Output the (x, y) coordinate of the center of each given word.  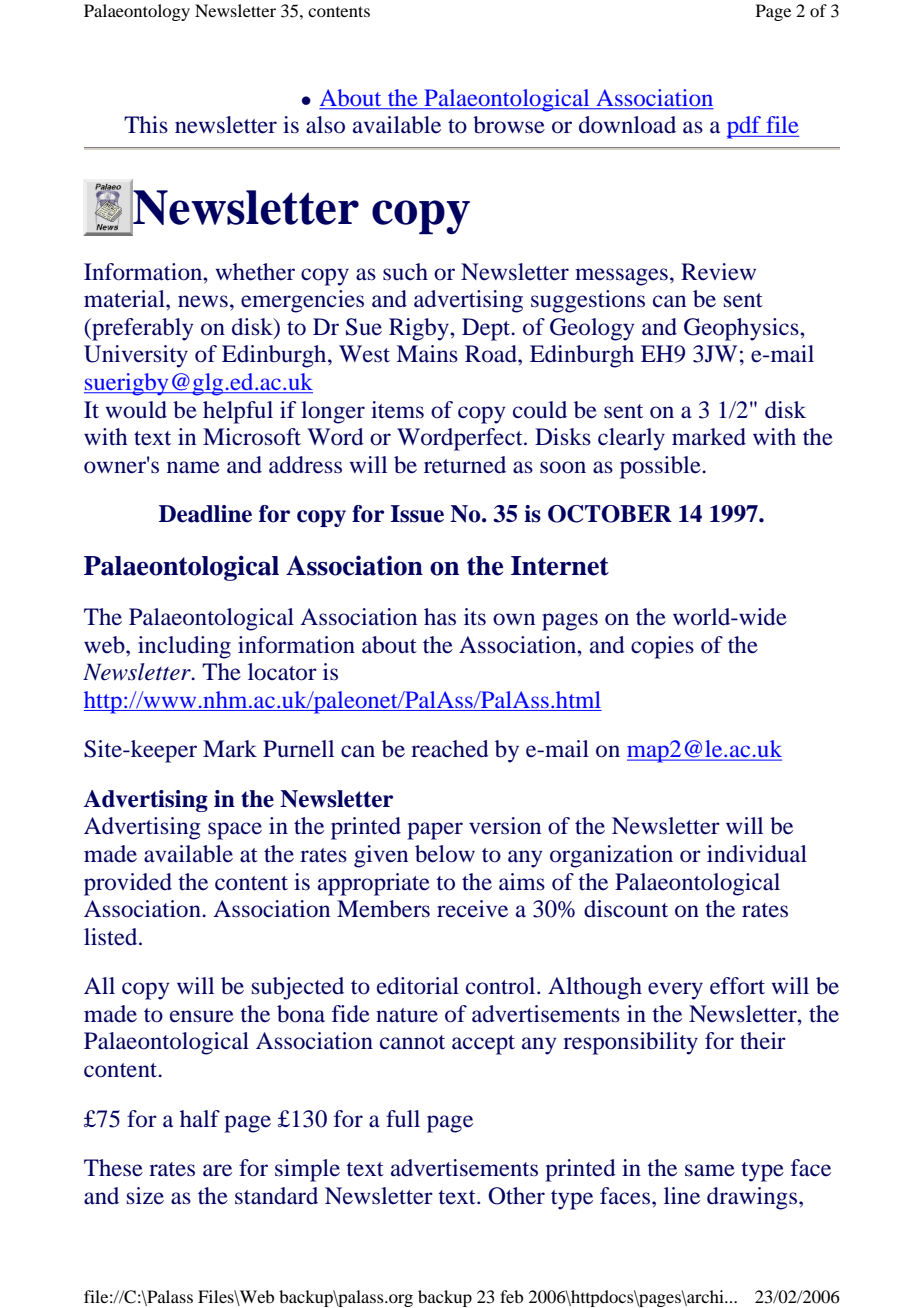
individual (757, 854)
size (145, 1196)
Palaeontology (137, 12)
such (405, 272)
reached (450, 749)
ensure (202, 1016)
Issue (417, 514)
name (193, 467)
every (675, 991)
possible (661, 467)
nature (407, 1015)
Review (718, 272)
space (235, 831)
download (627, 125)
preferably (142, 329)
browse (509, 125)
